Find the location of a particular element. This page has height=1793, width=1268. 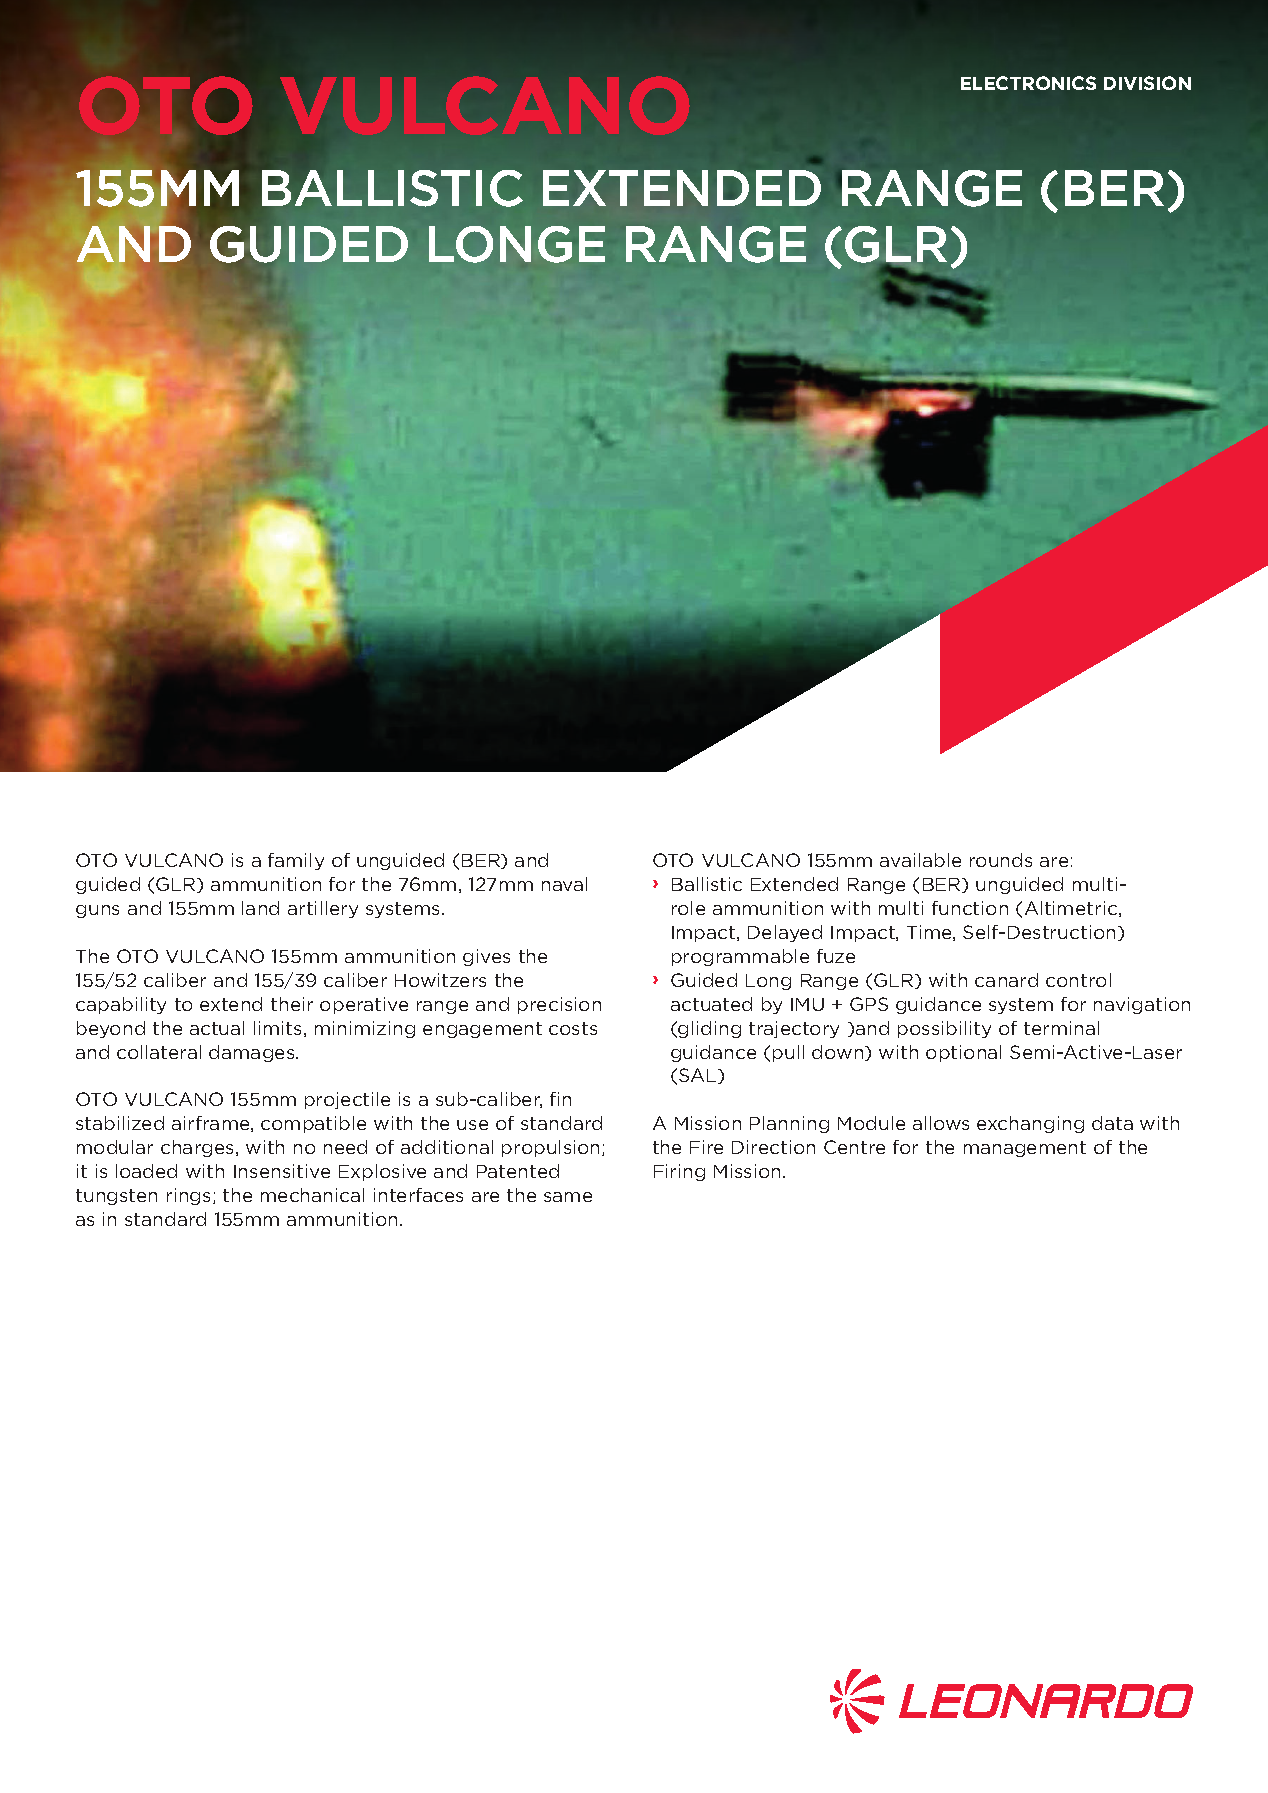

rounds is located at coordinates (1001, 860).
